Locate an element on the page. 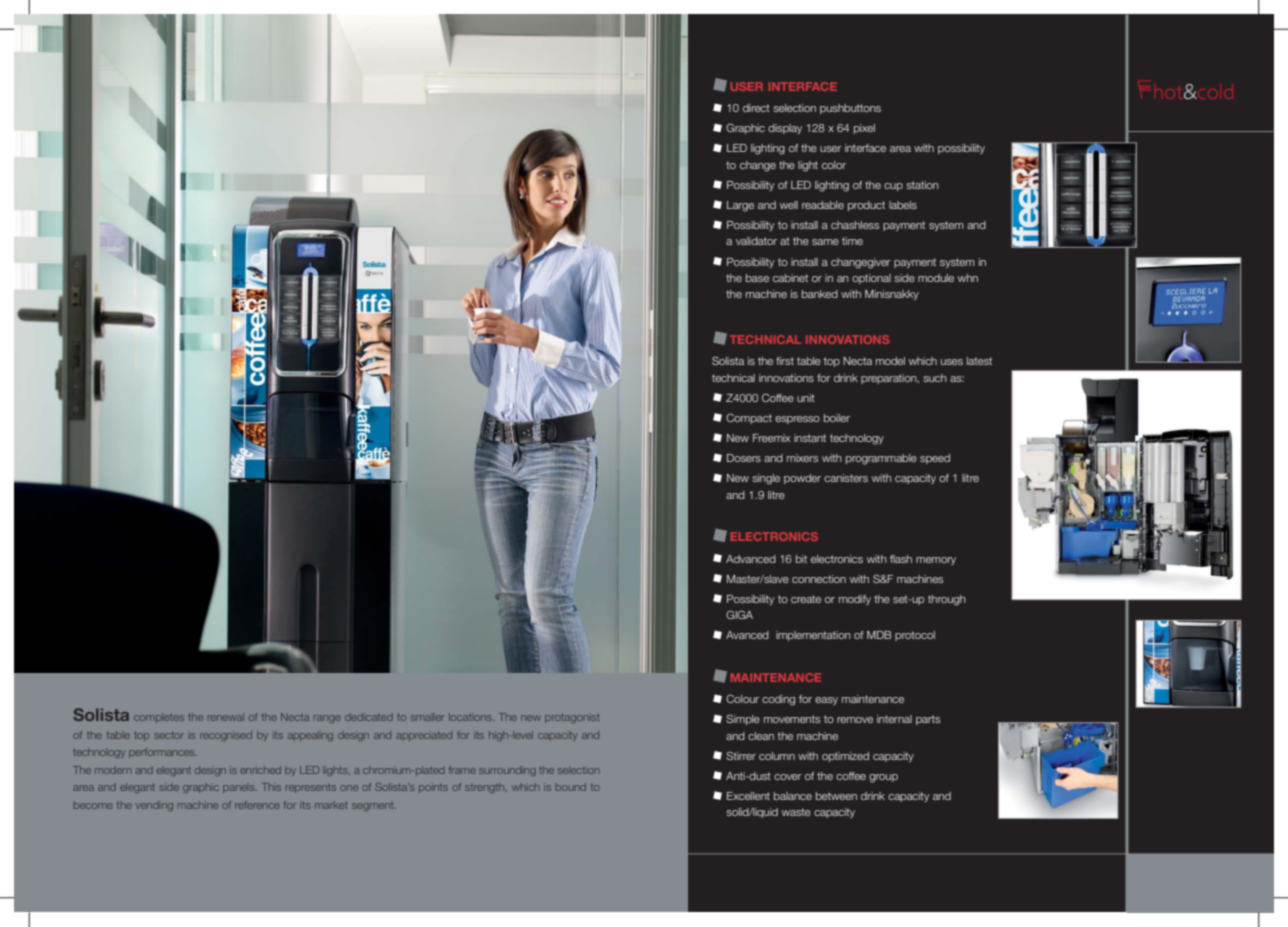 This page has height=927, width=1288. single is located at coordinates (766, 479).
